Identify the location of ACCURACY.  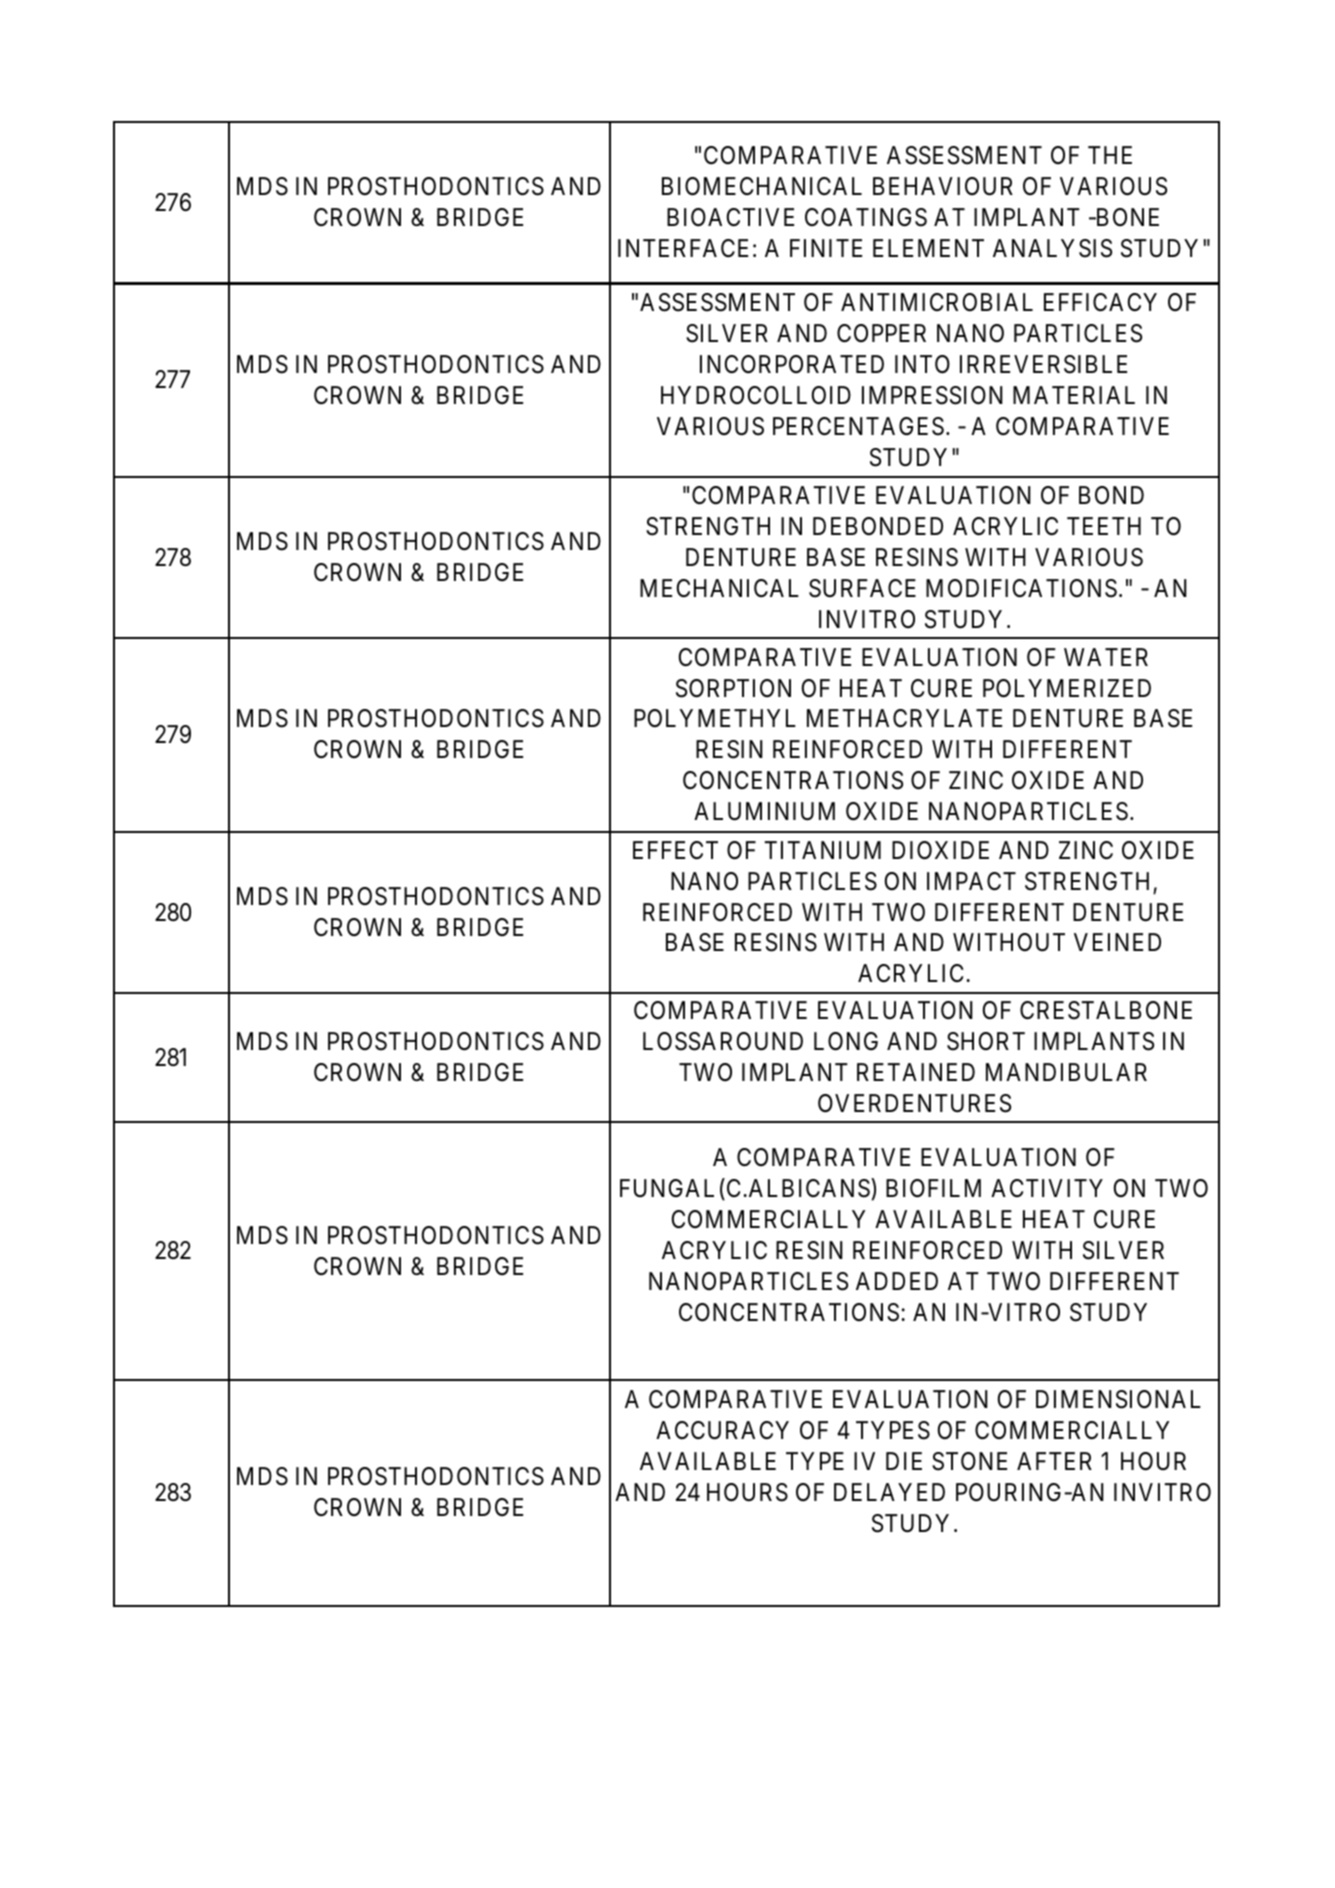
(722, 1430).
